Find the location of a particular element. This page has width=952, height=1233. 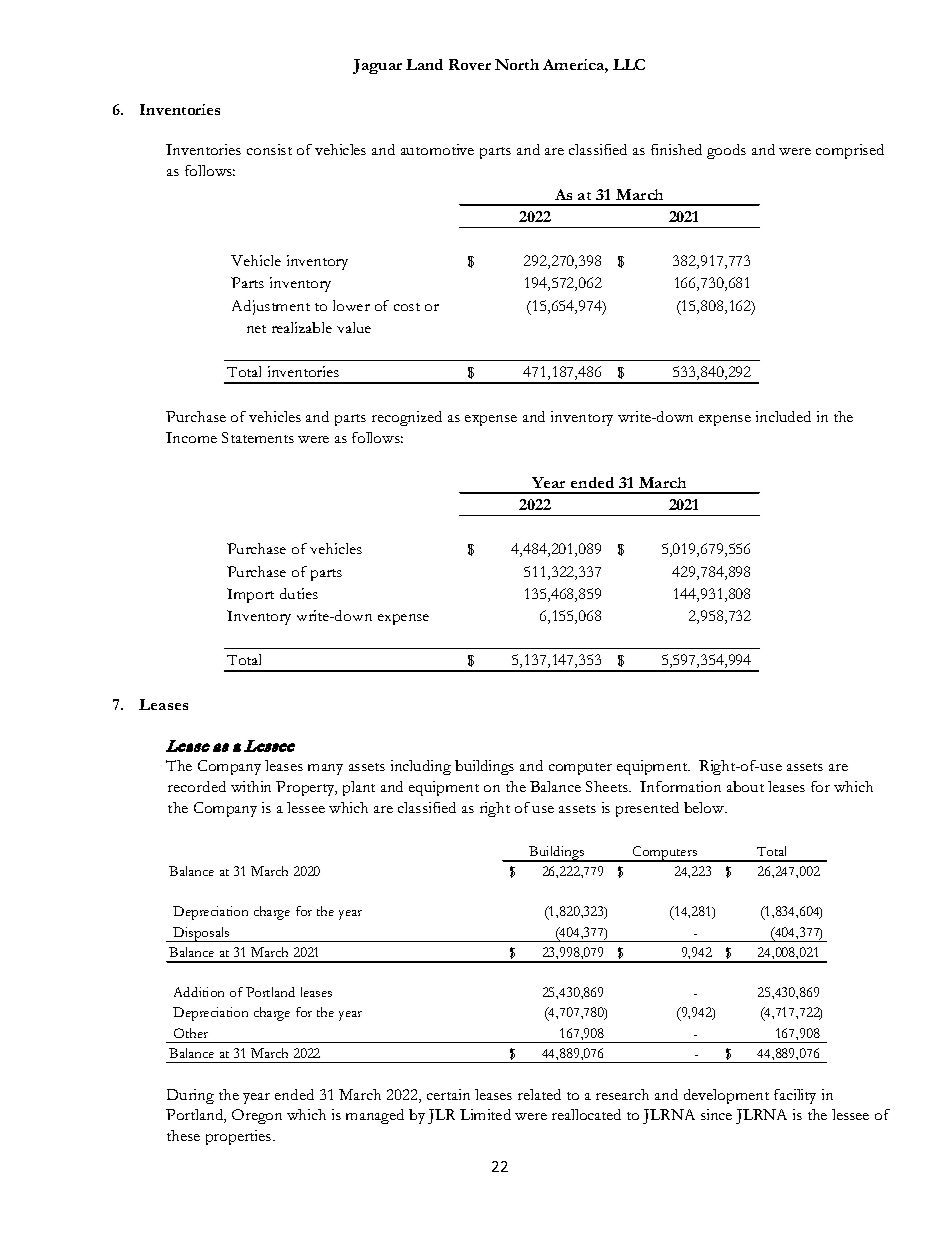

Disposals is located at coordinates (201, 934).
